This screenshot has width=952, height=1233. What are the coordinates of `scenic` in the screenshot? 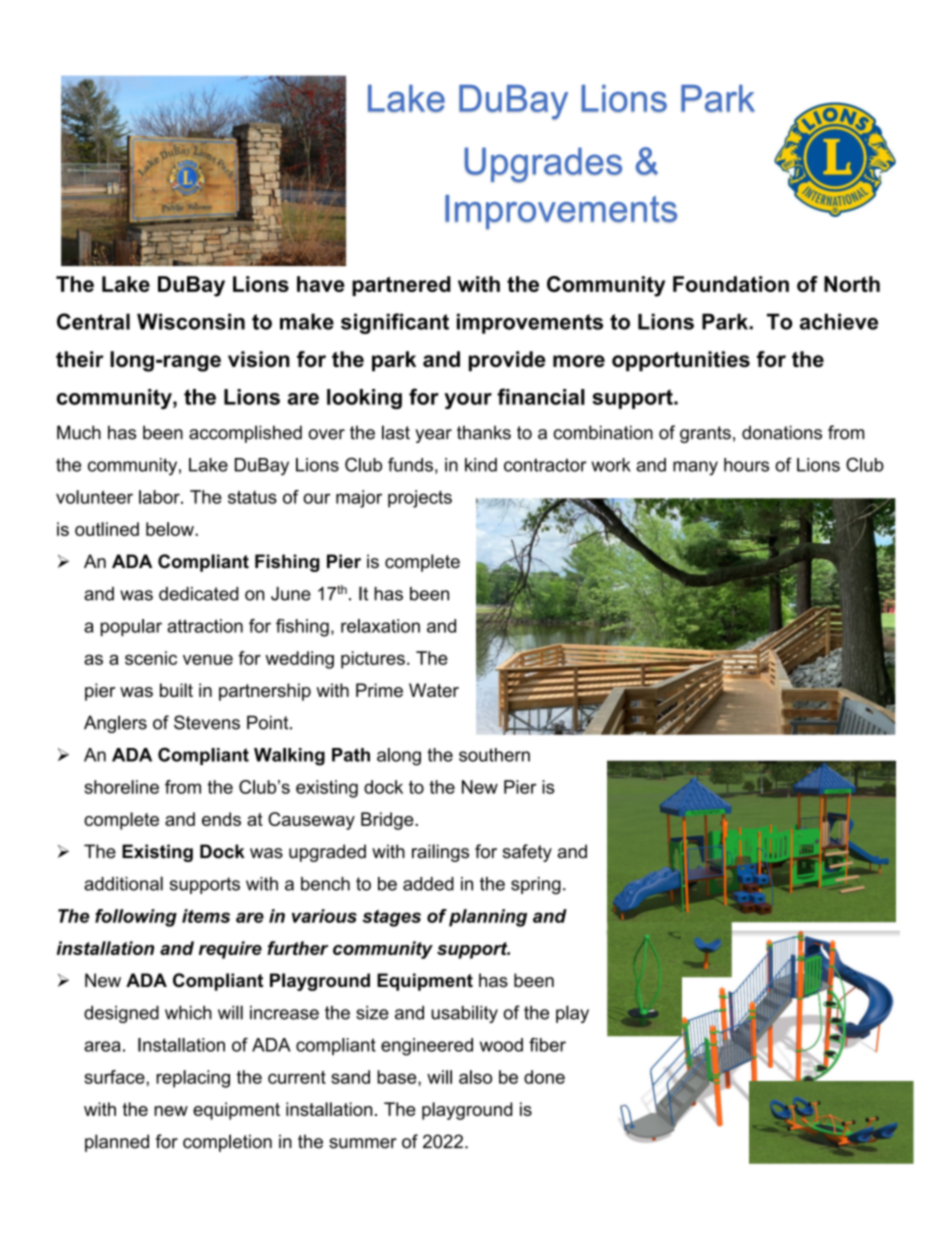 It's located at (151, 658).
